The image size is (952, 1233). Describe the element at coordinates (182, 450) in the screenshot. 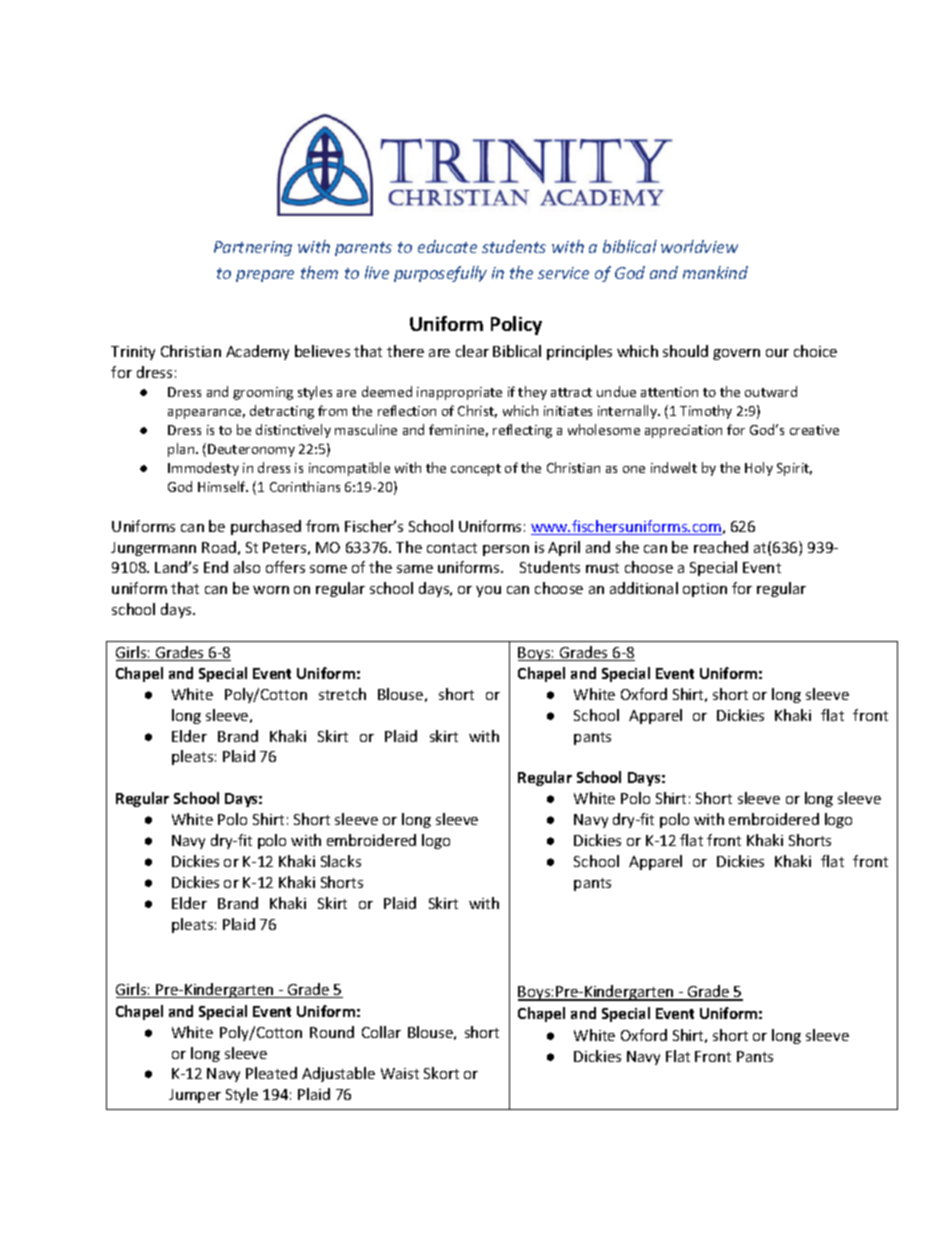

I see `plan` at that location.
